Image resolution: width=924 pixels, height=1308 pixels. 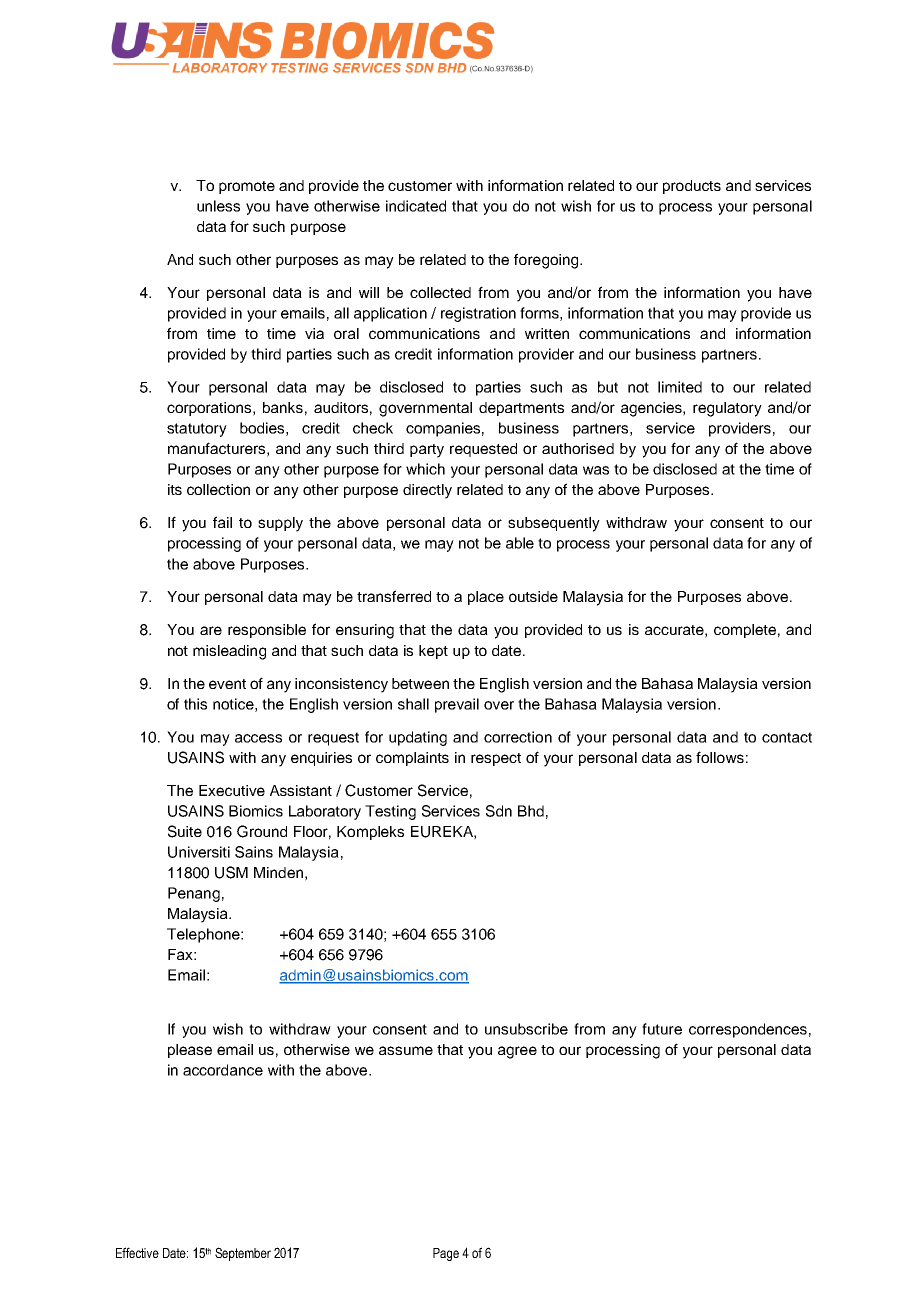 What do you see at coordinates (222, 522) in the screenshot?
I see `fail` at bounding box center [222, 522].
